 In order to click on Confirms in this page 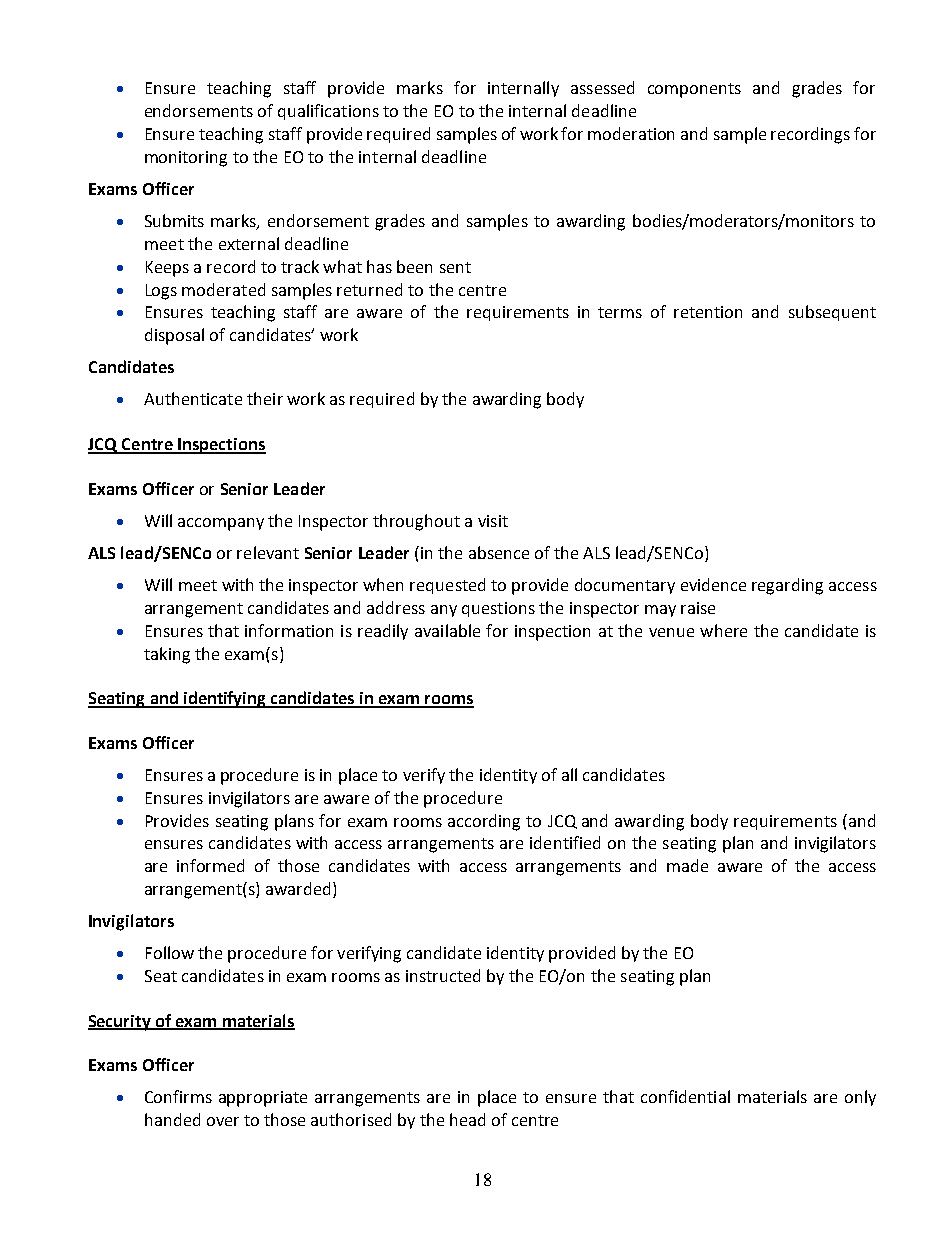, I will do `click(178, 1096)`.
